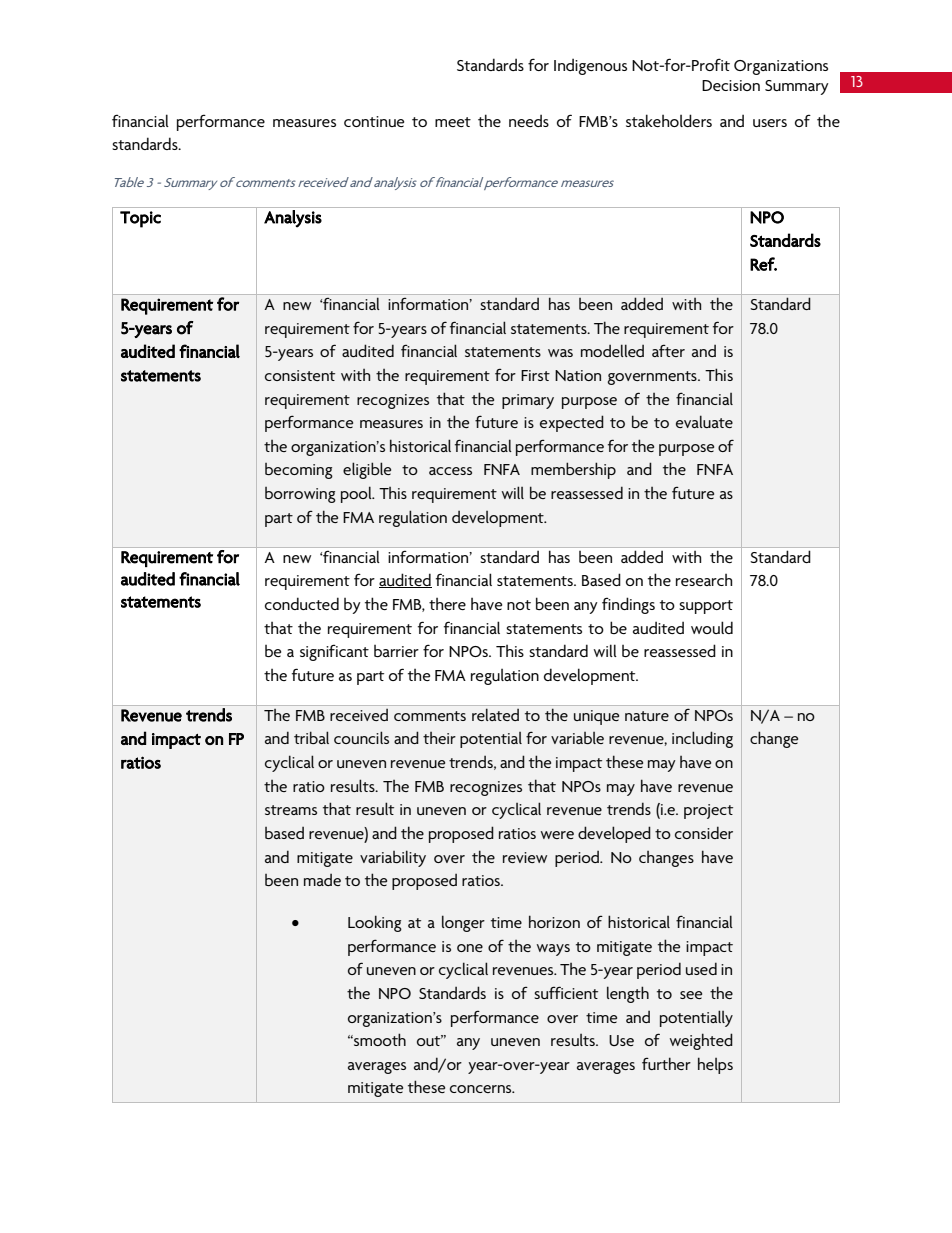 The image size is (952, 1233). Describe the element at coordinates (668, 351) in the screenshot. I see `after` at that location.
